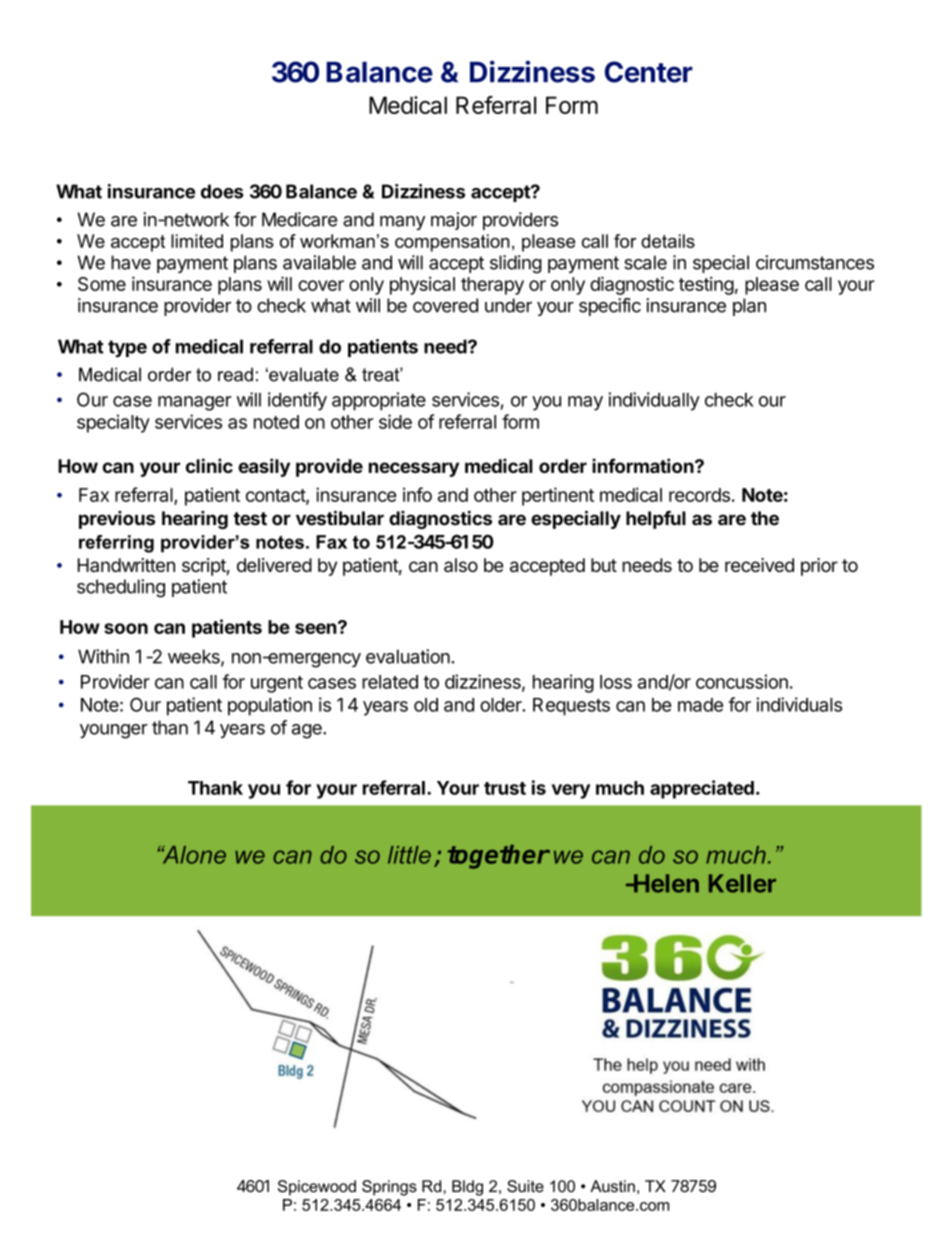 Image resolution: width=952 pixels, height=1233 pixels. What do you see at coordinates (222, 191) in the page?
I see `does` at bounding box center [222, 191].
